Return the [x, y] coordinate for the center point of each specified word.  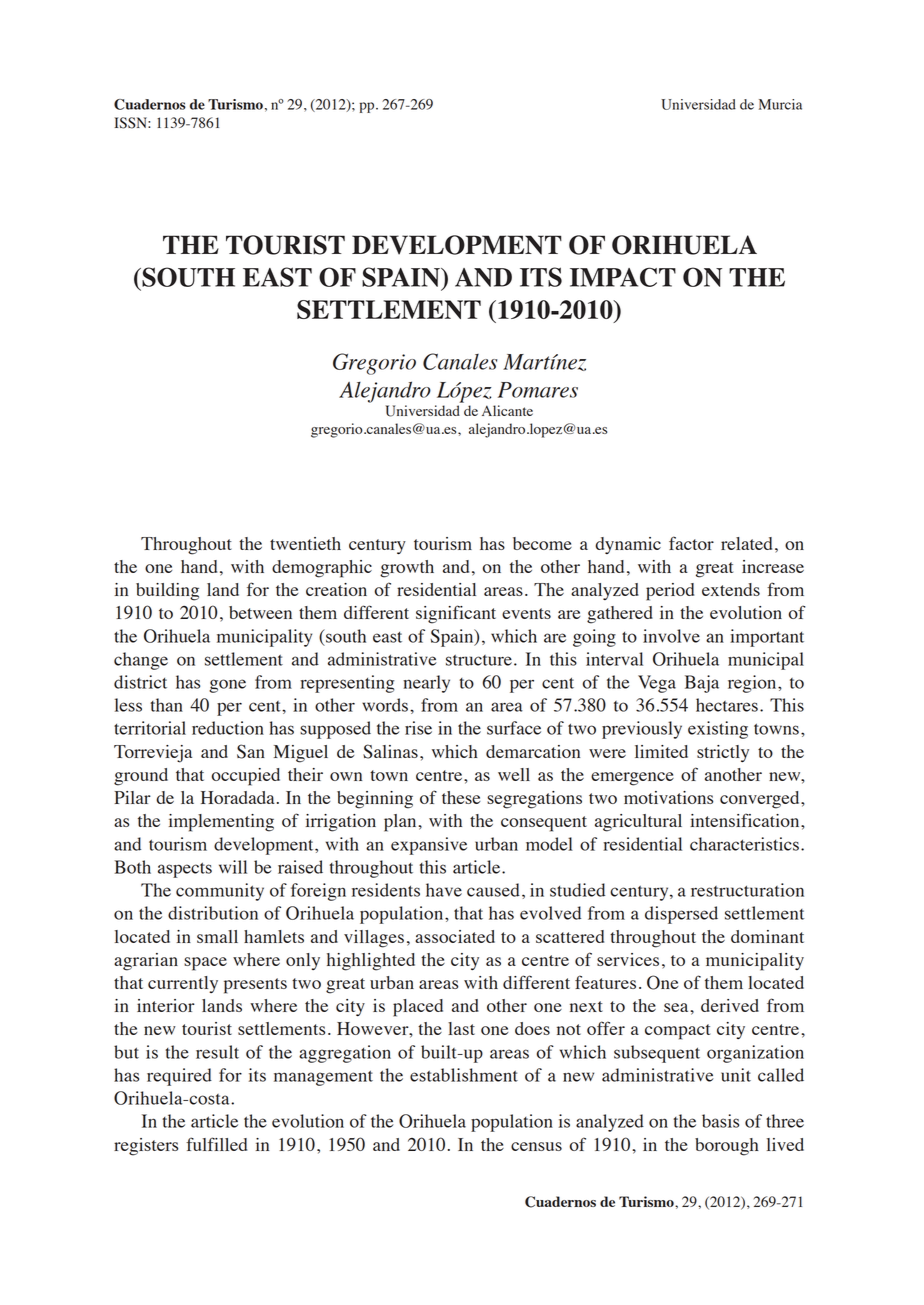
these [461, 797]
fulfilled [216, 1144]
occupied [245, 777]
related [746, 543]
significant [456, 614]
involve [671, 636]
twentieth [305, 543]
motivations [668, 797]
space [205, 964]
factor [691, 543]
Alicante [507, 410]
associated [455, 936]
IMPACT [623, 277]
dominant [767, 936]
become [542, 543]
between [260, 612]
